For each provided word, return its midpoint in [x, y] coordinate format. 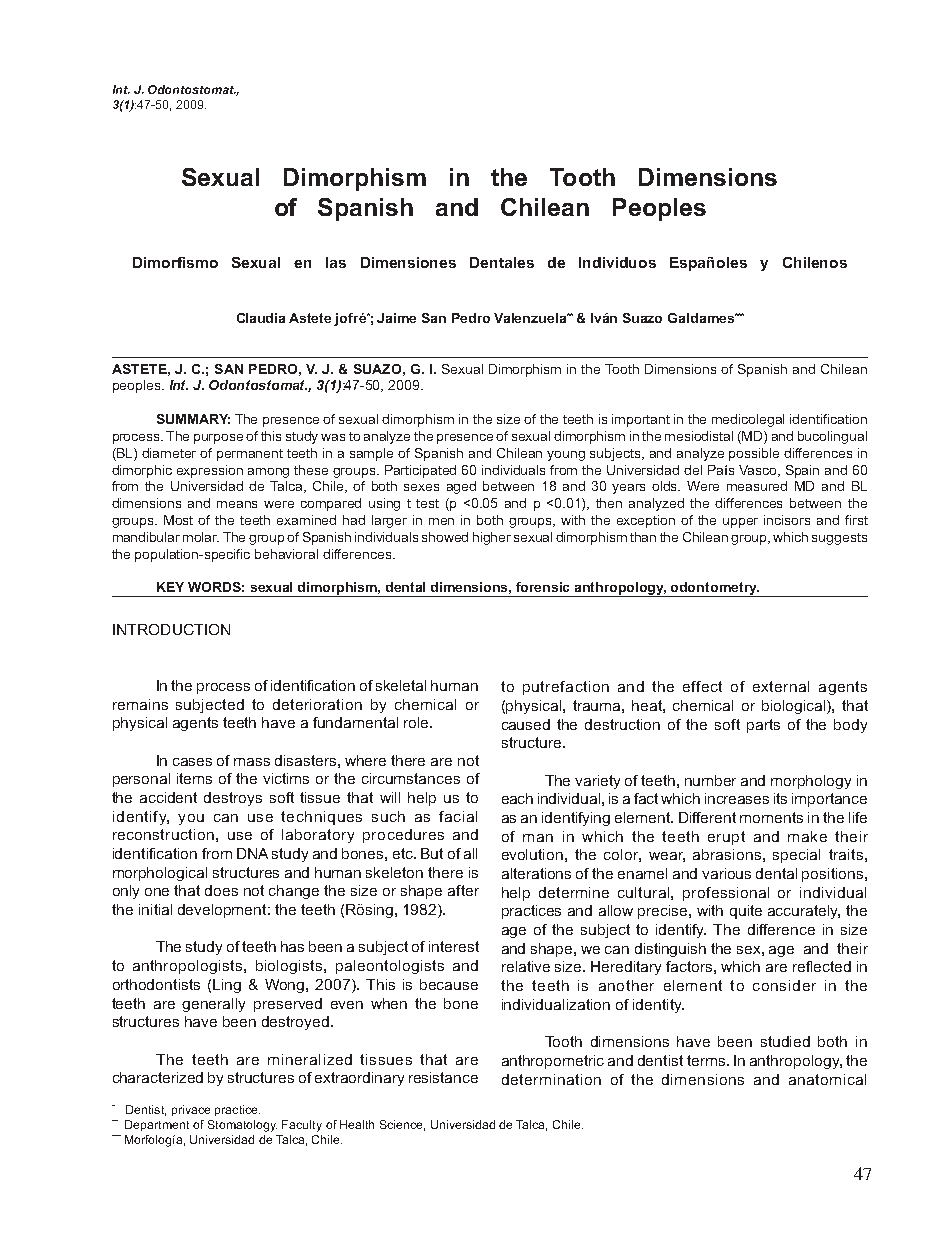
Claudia [261, 318]
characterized [158, 1077]
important [641, 420]
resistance [443, 1077]
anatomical [827, 1079]
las [336, 262]
